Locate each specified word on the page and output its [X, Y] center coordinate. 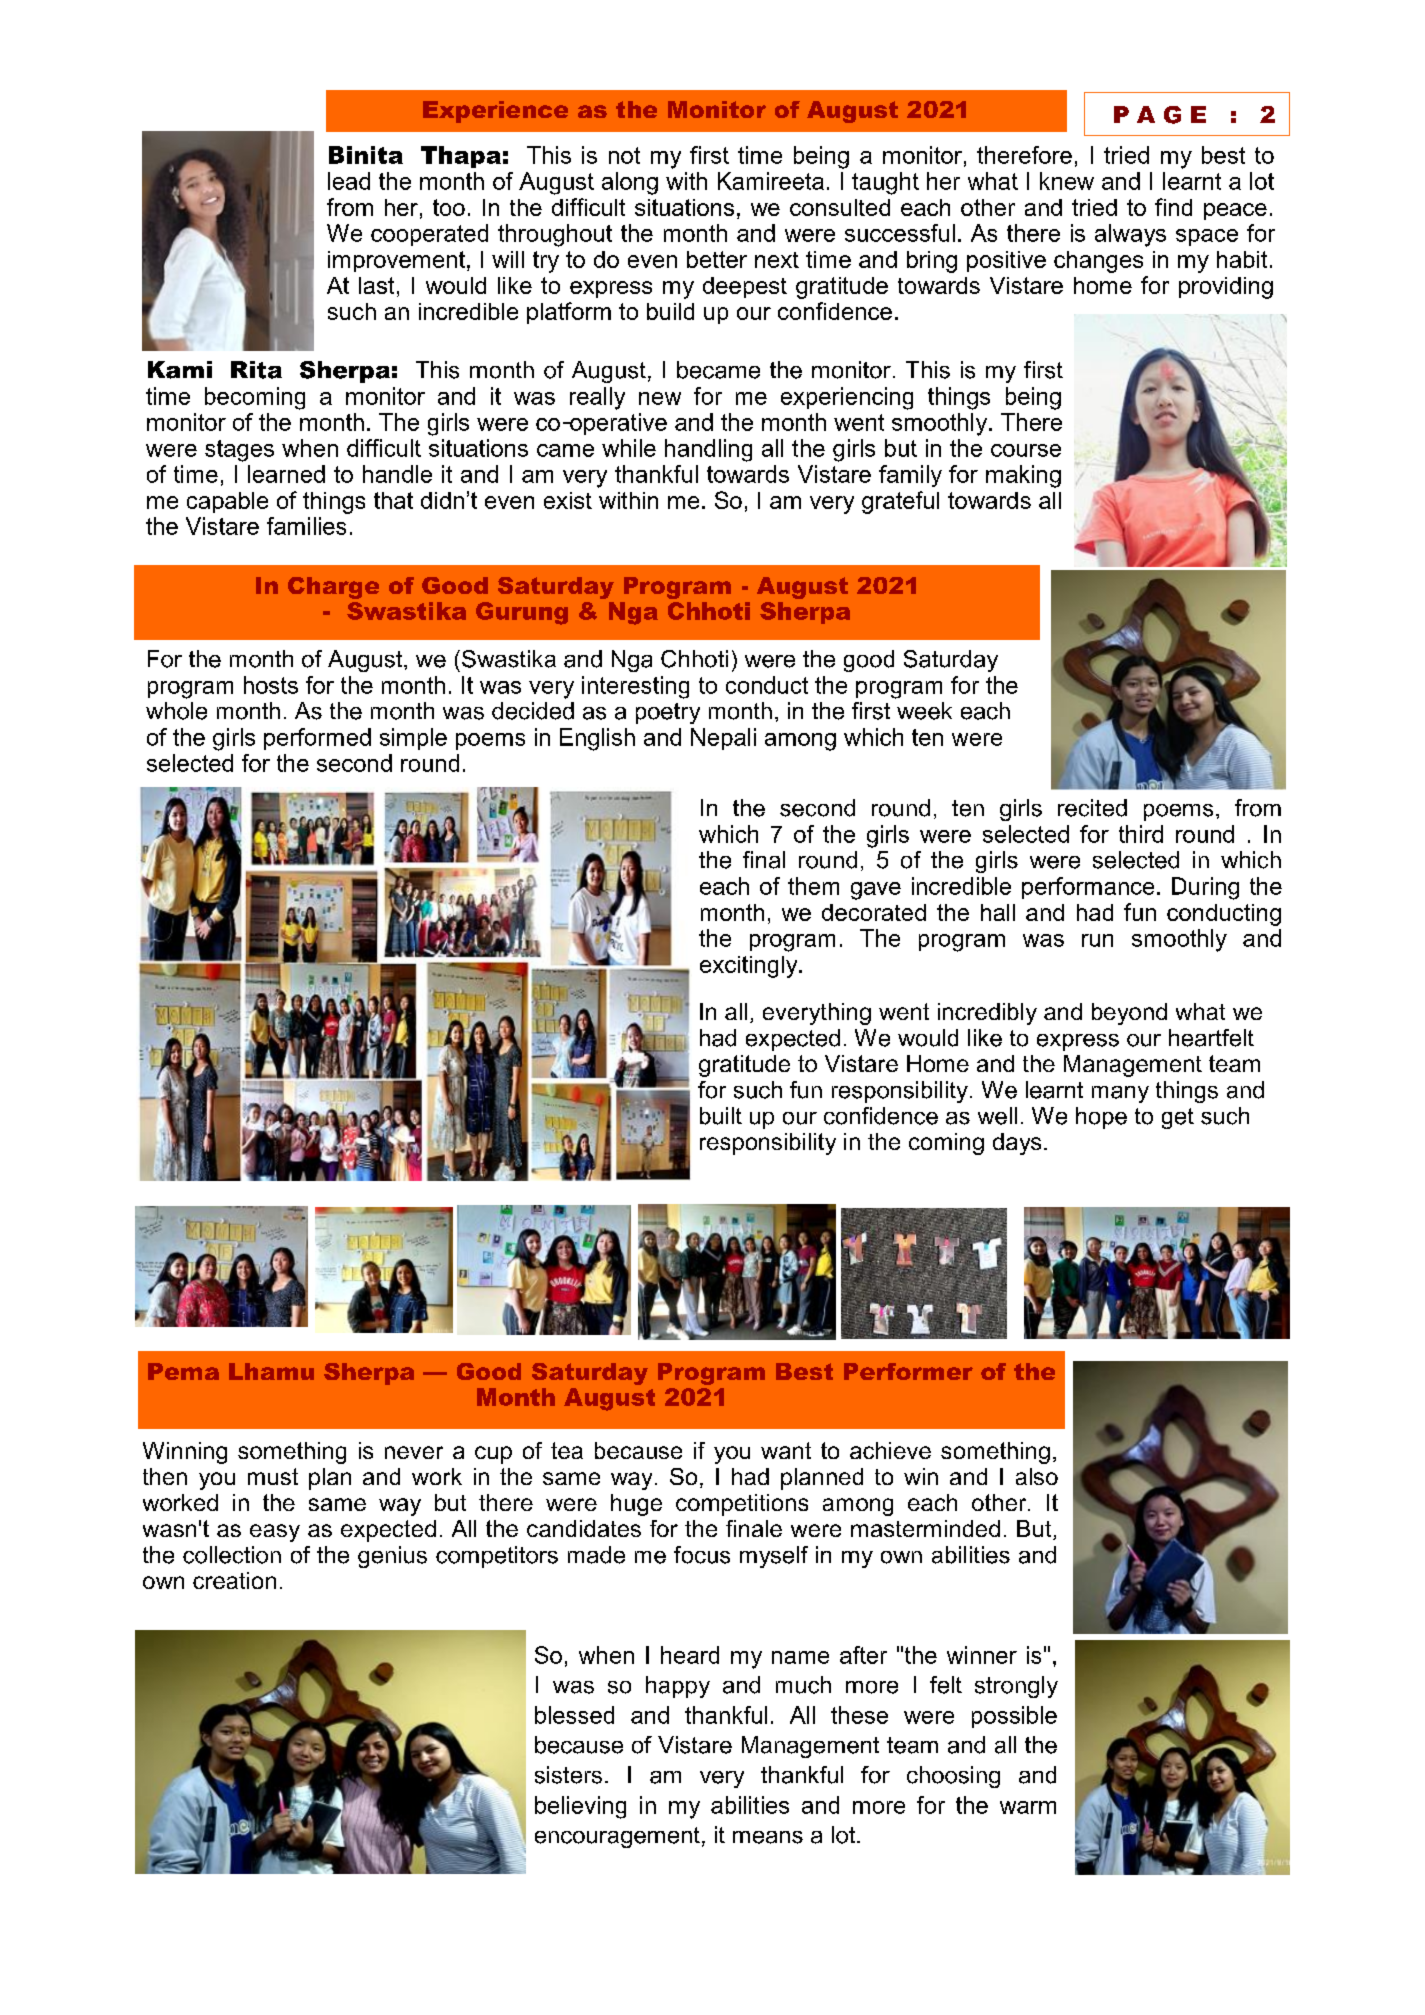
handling [708, 450]
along [630, 183]
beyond [1129, 1014]
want [786, 1450]
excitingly [750, 967]
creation [234, 1580]
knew [1067, 181]
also [1037, 1476]
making [1023, 476]
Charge [333, 588]
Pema [183, 1371]
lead [349, 181]
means [768, 1837]
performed [317, 739]
